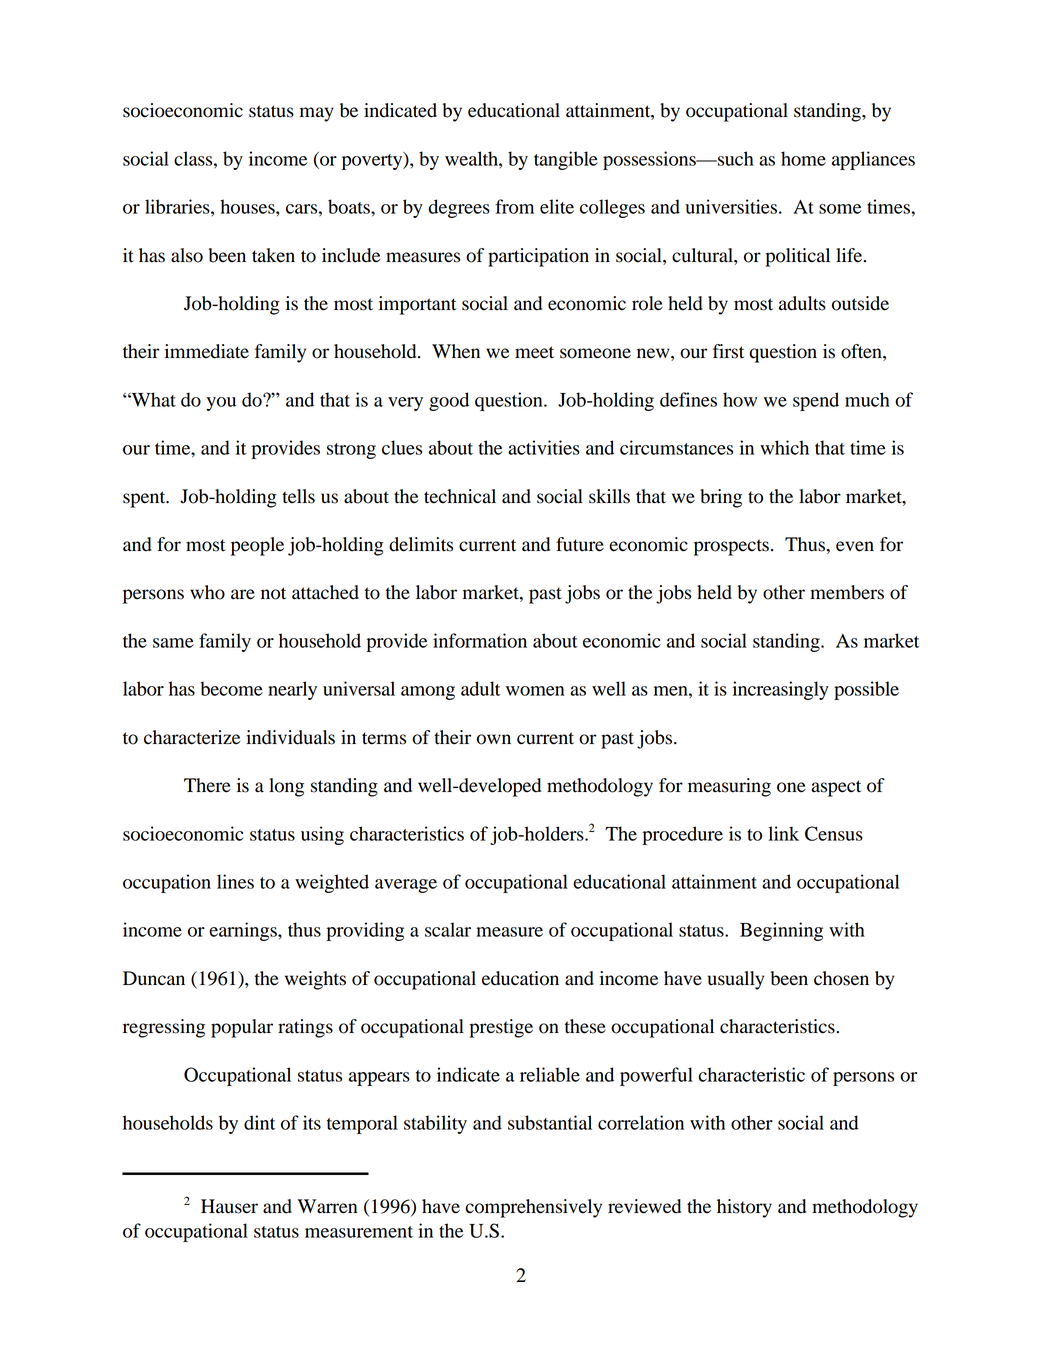 The height and width of the screenshot is (1348, 1042). Describe the element at coordinates (244, 931) in the screenshot. I see `earnings` at that location.
